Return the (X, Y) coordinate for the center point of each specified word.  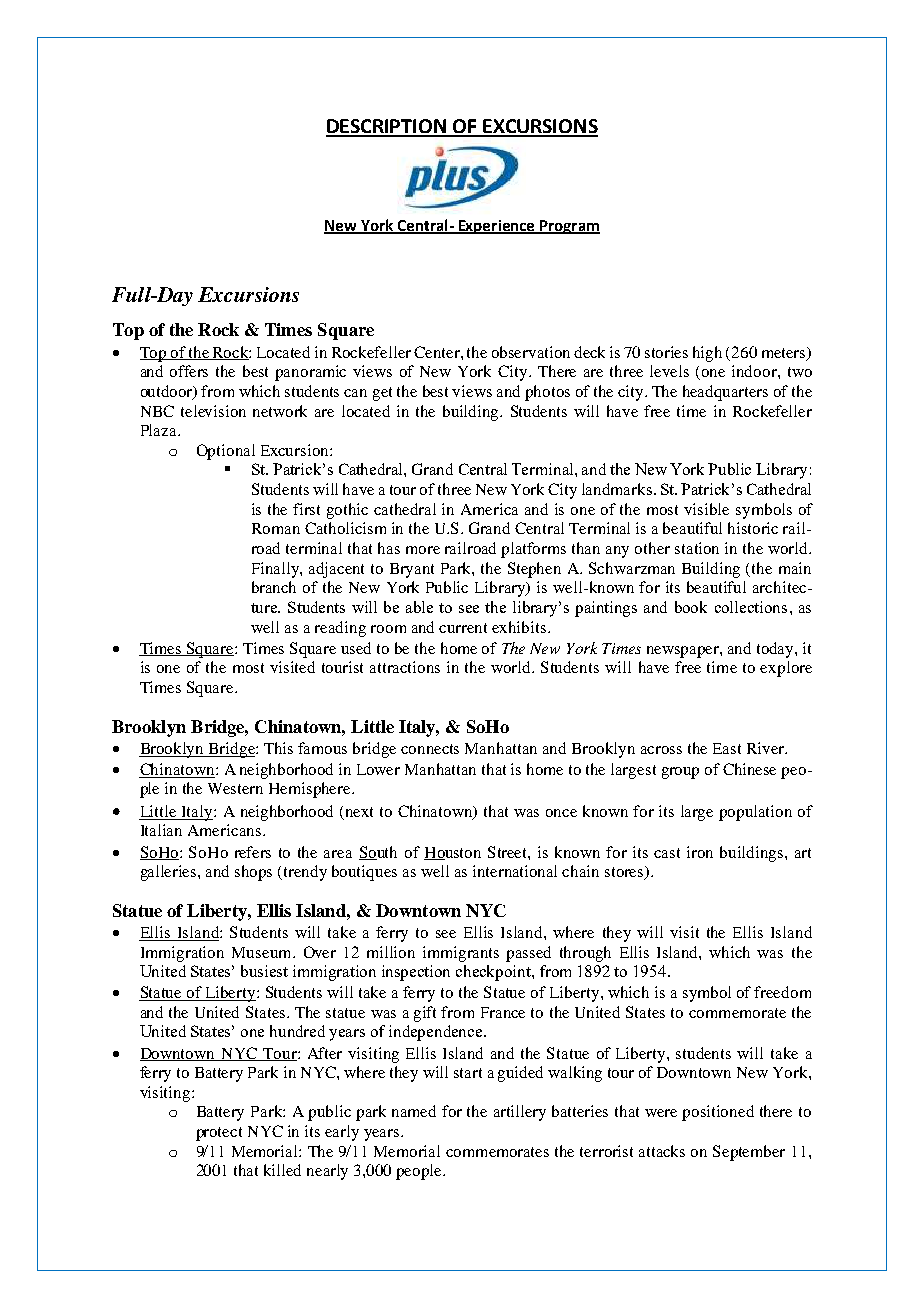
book (691, 607)
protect (219, 1134)
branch (274, 587)
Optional (226, 452)
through (585, 954)
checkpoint (494, 973)
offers (189, 371)
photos (547, 393)
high (707, 354)
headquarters (725, 393)
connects (430, 749)
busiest (264, 971)
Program (569, 227)
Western (235, 788)
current (463, 628)
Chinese (749, 769)
